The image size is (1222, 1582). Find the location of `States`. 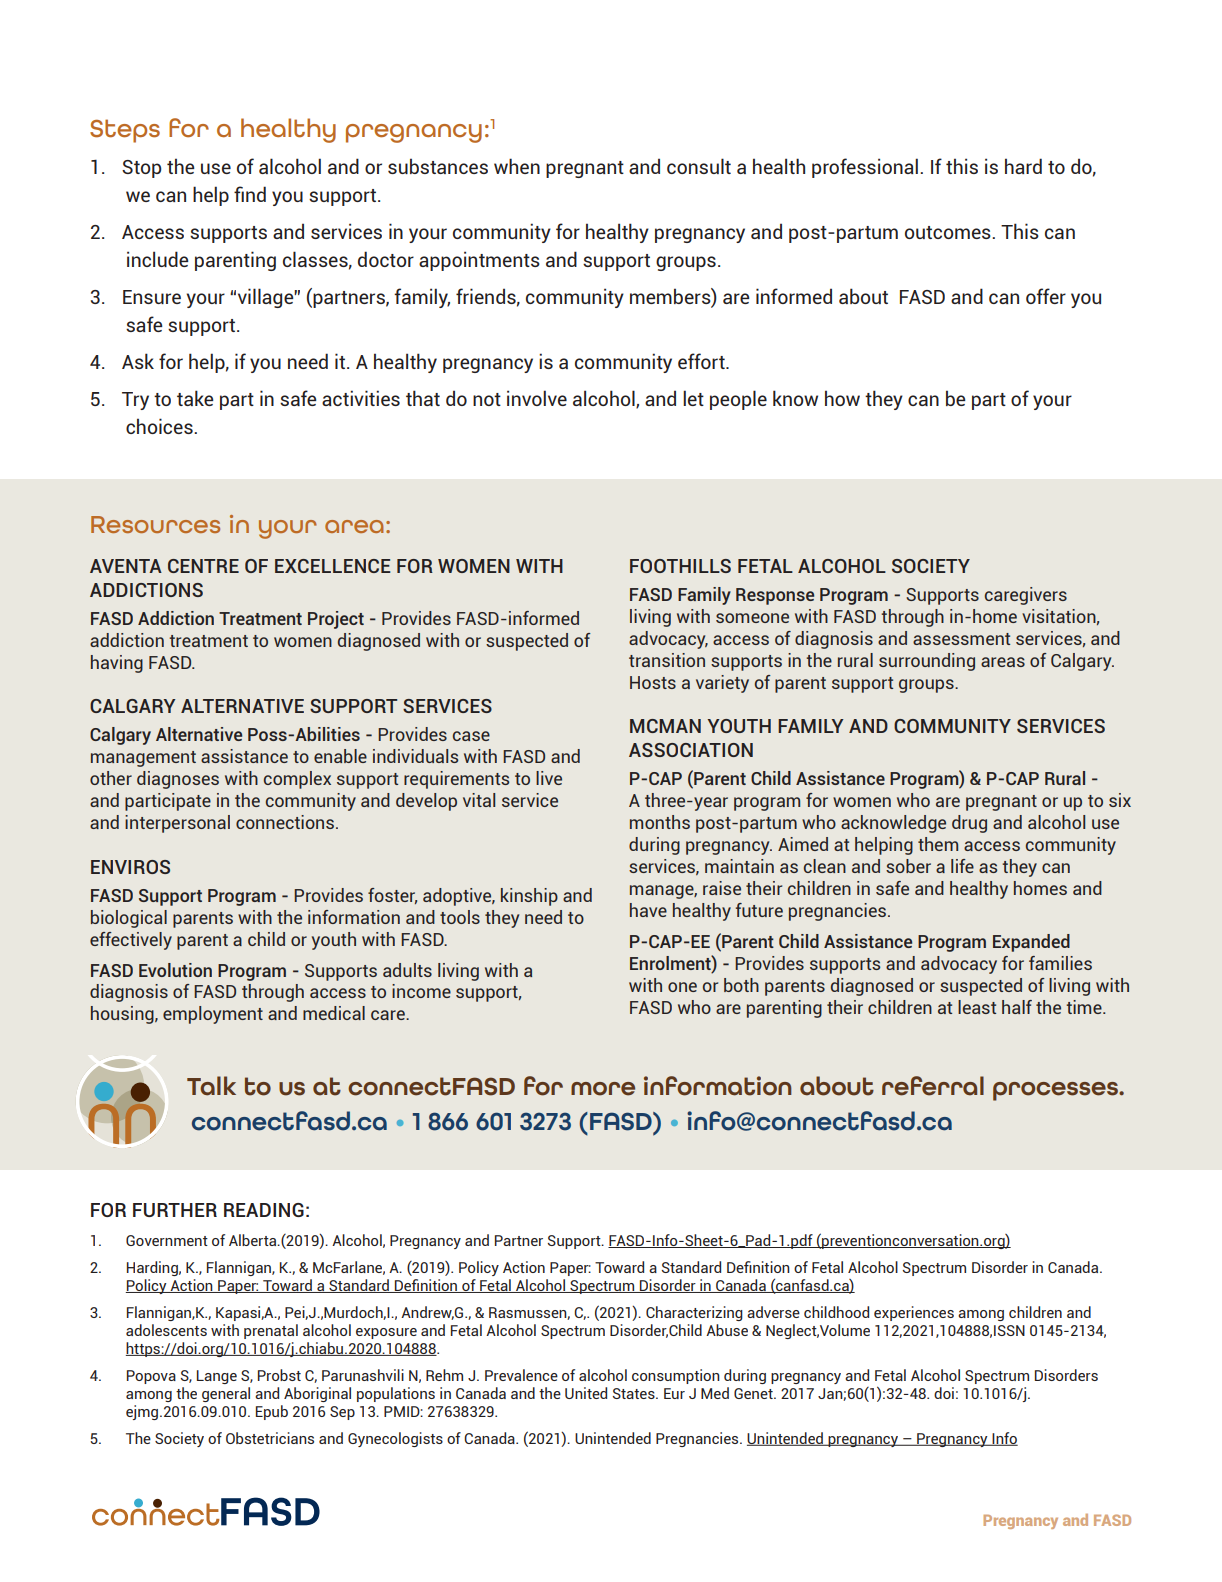

States is located at coordinates (635, 1393).
